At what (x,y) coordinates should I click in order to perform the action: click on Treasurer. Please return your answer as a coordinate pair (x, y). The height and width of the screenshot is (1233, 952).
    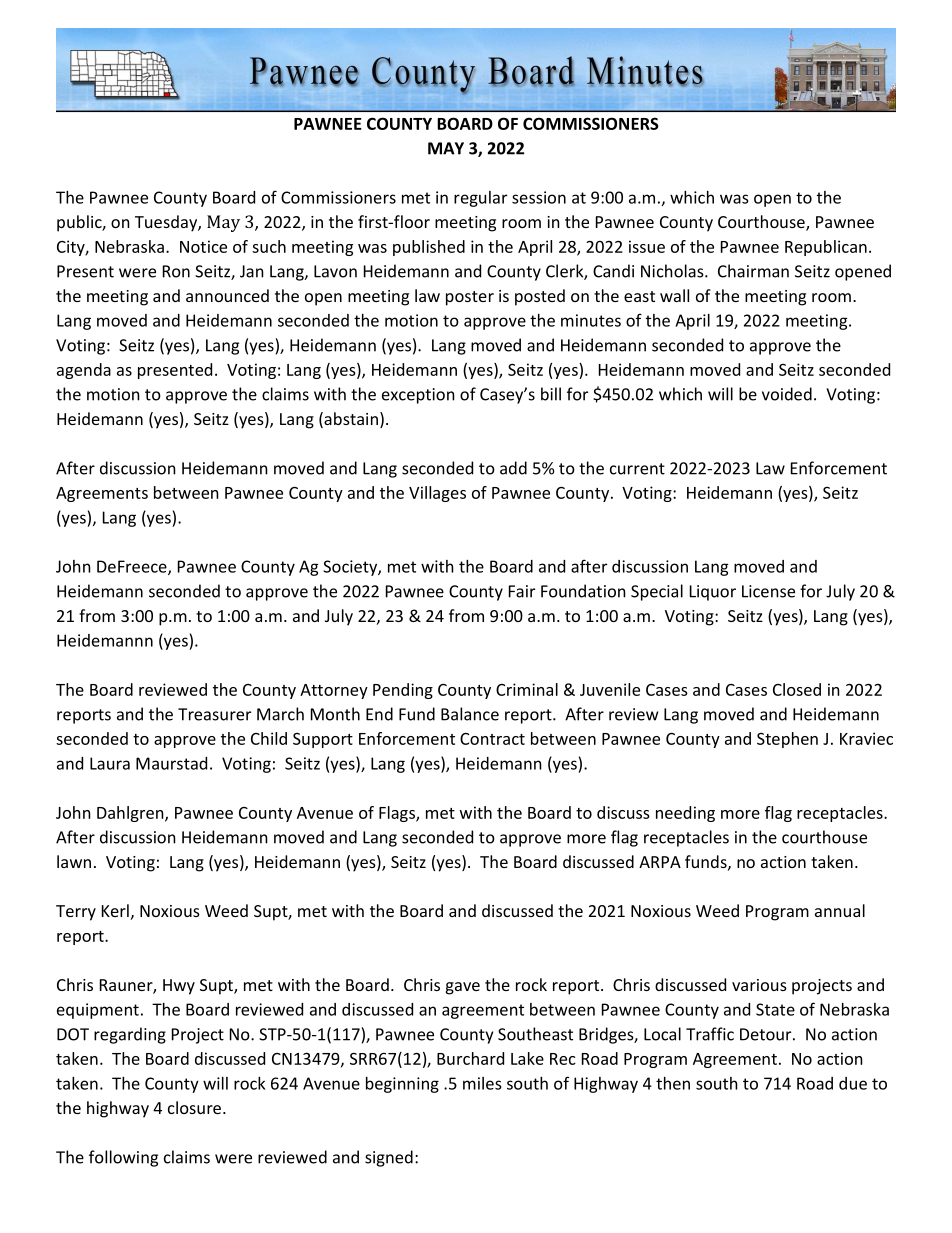
    Looking at the image, I should click on (214, 714).
